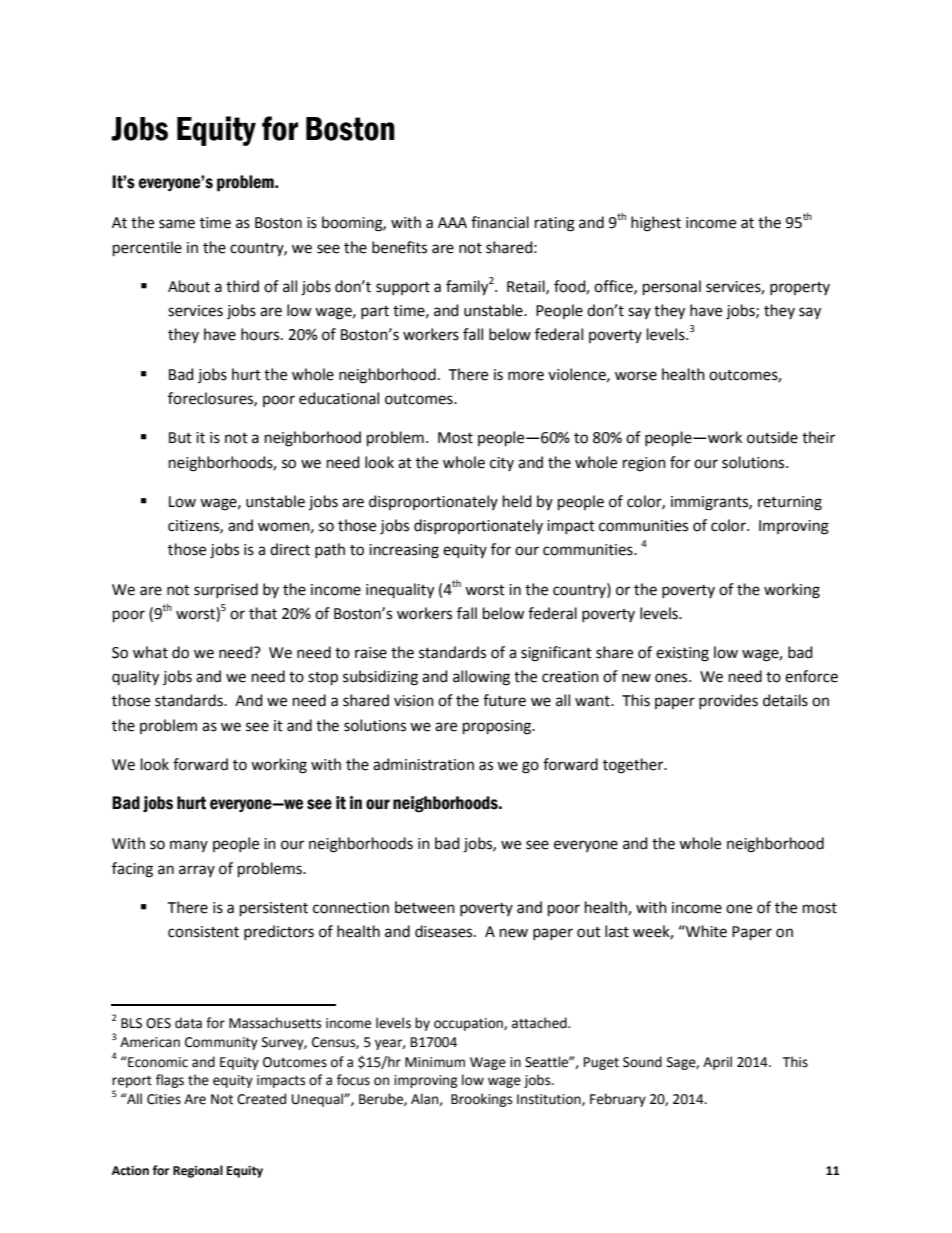  Describe the element at coordinates (452, 222) in the document. I see `AAA` at that location.
